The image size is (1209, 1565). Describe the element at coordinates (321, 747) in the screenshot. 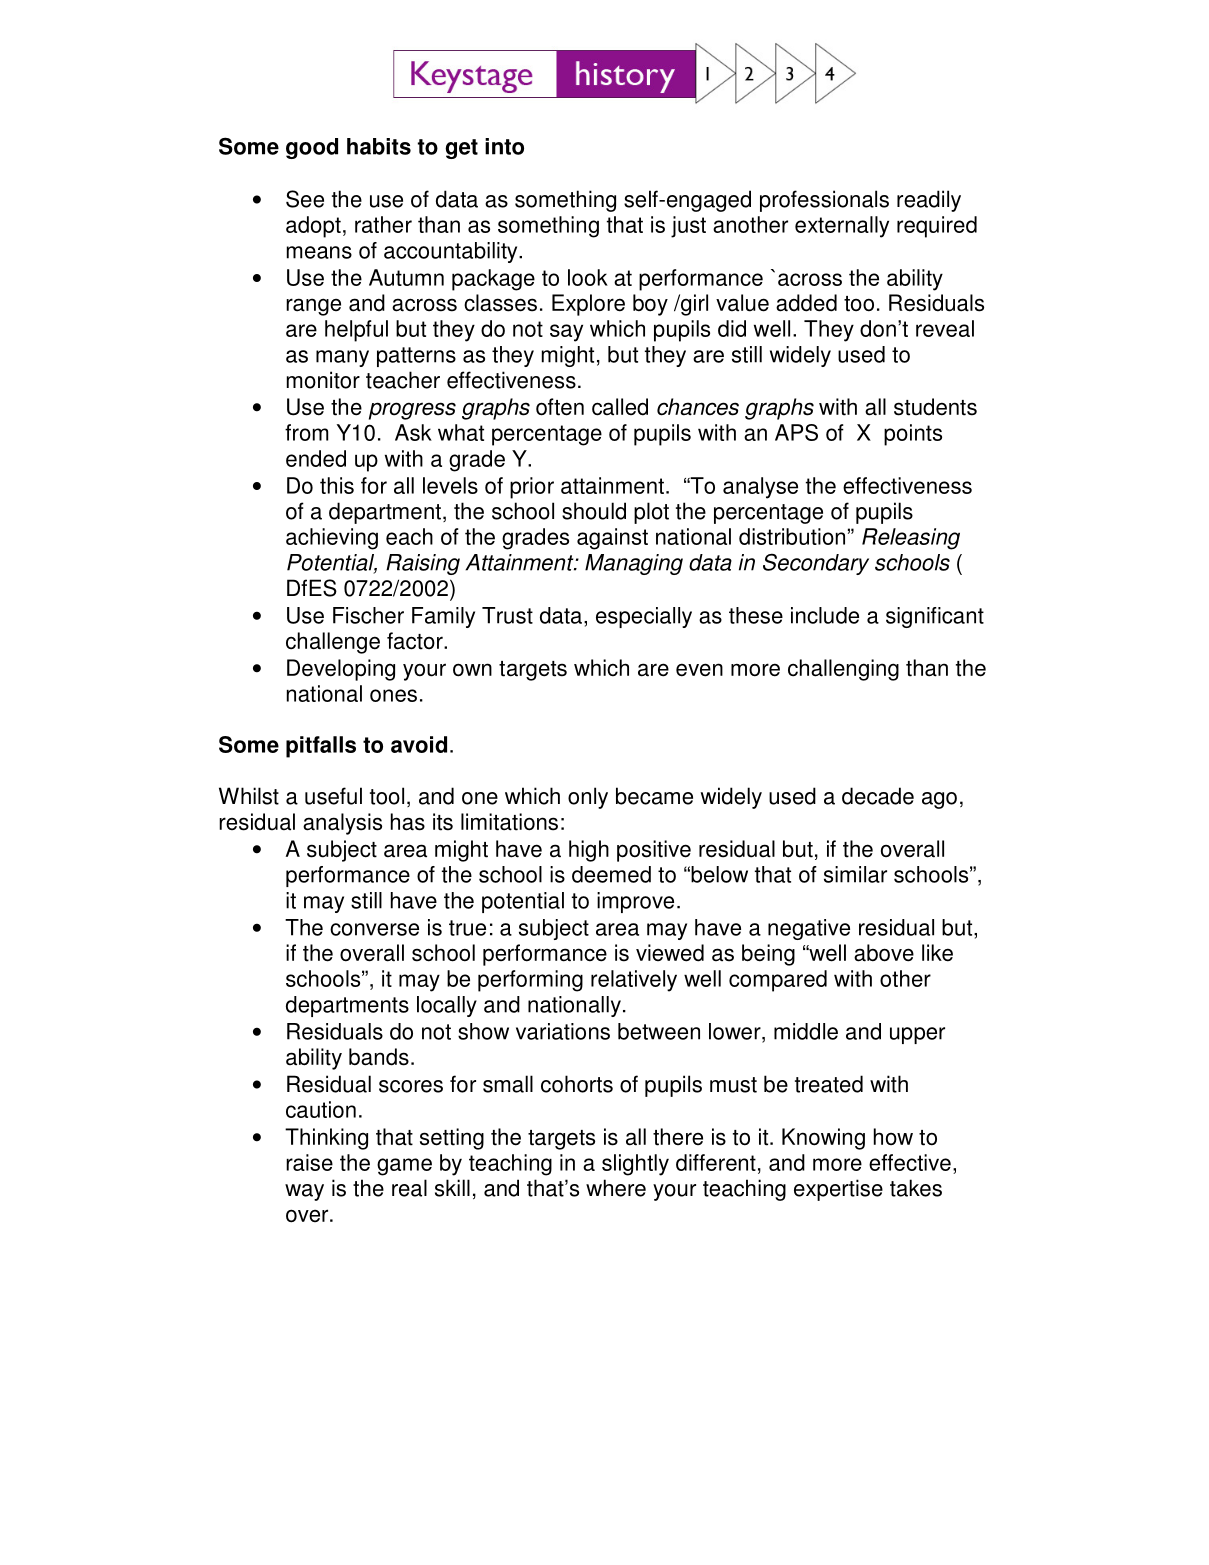

I see `pitfalls` at that location.
